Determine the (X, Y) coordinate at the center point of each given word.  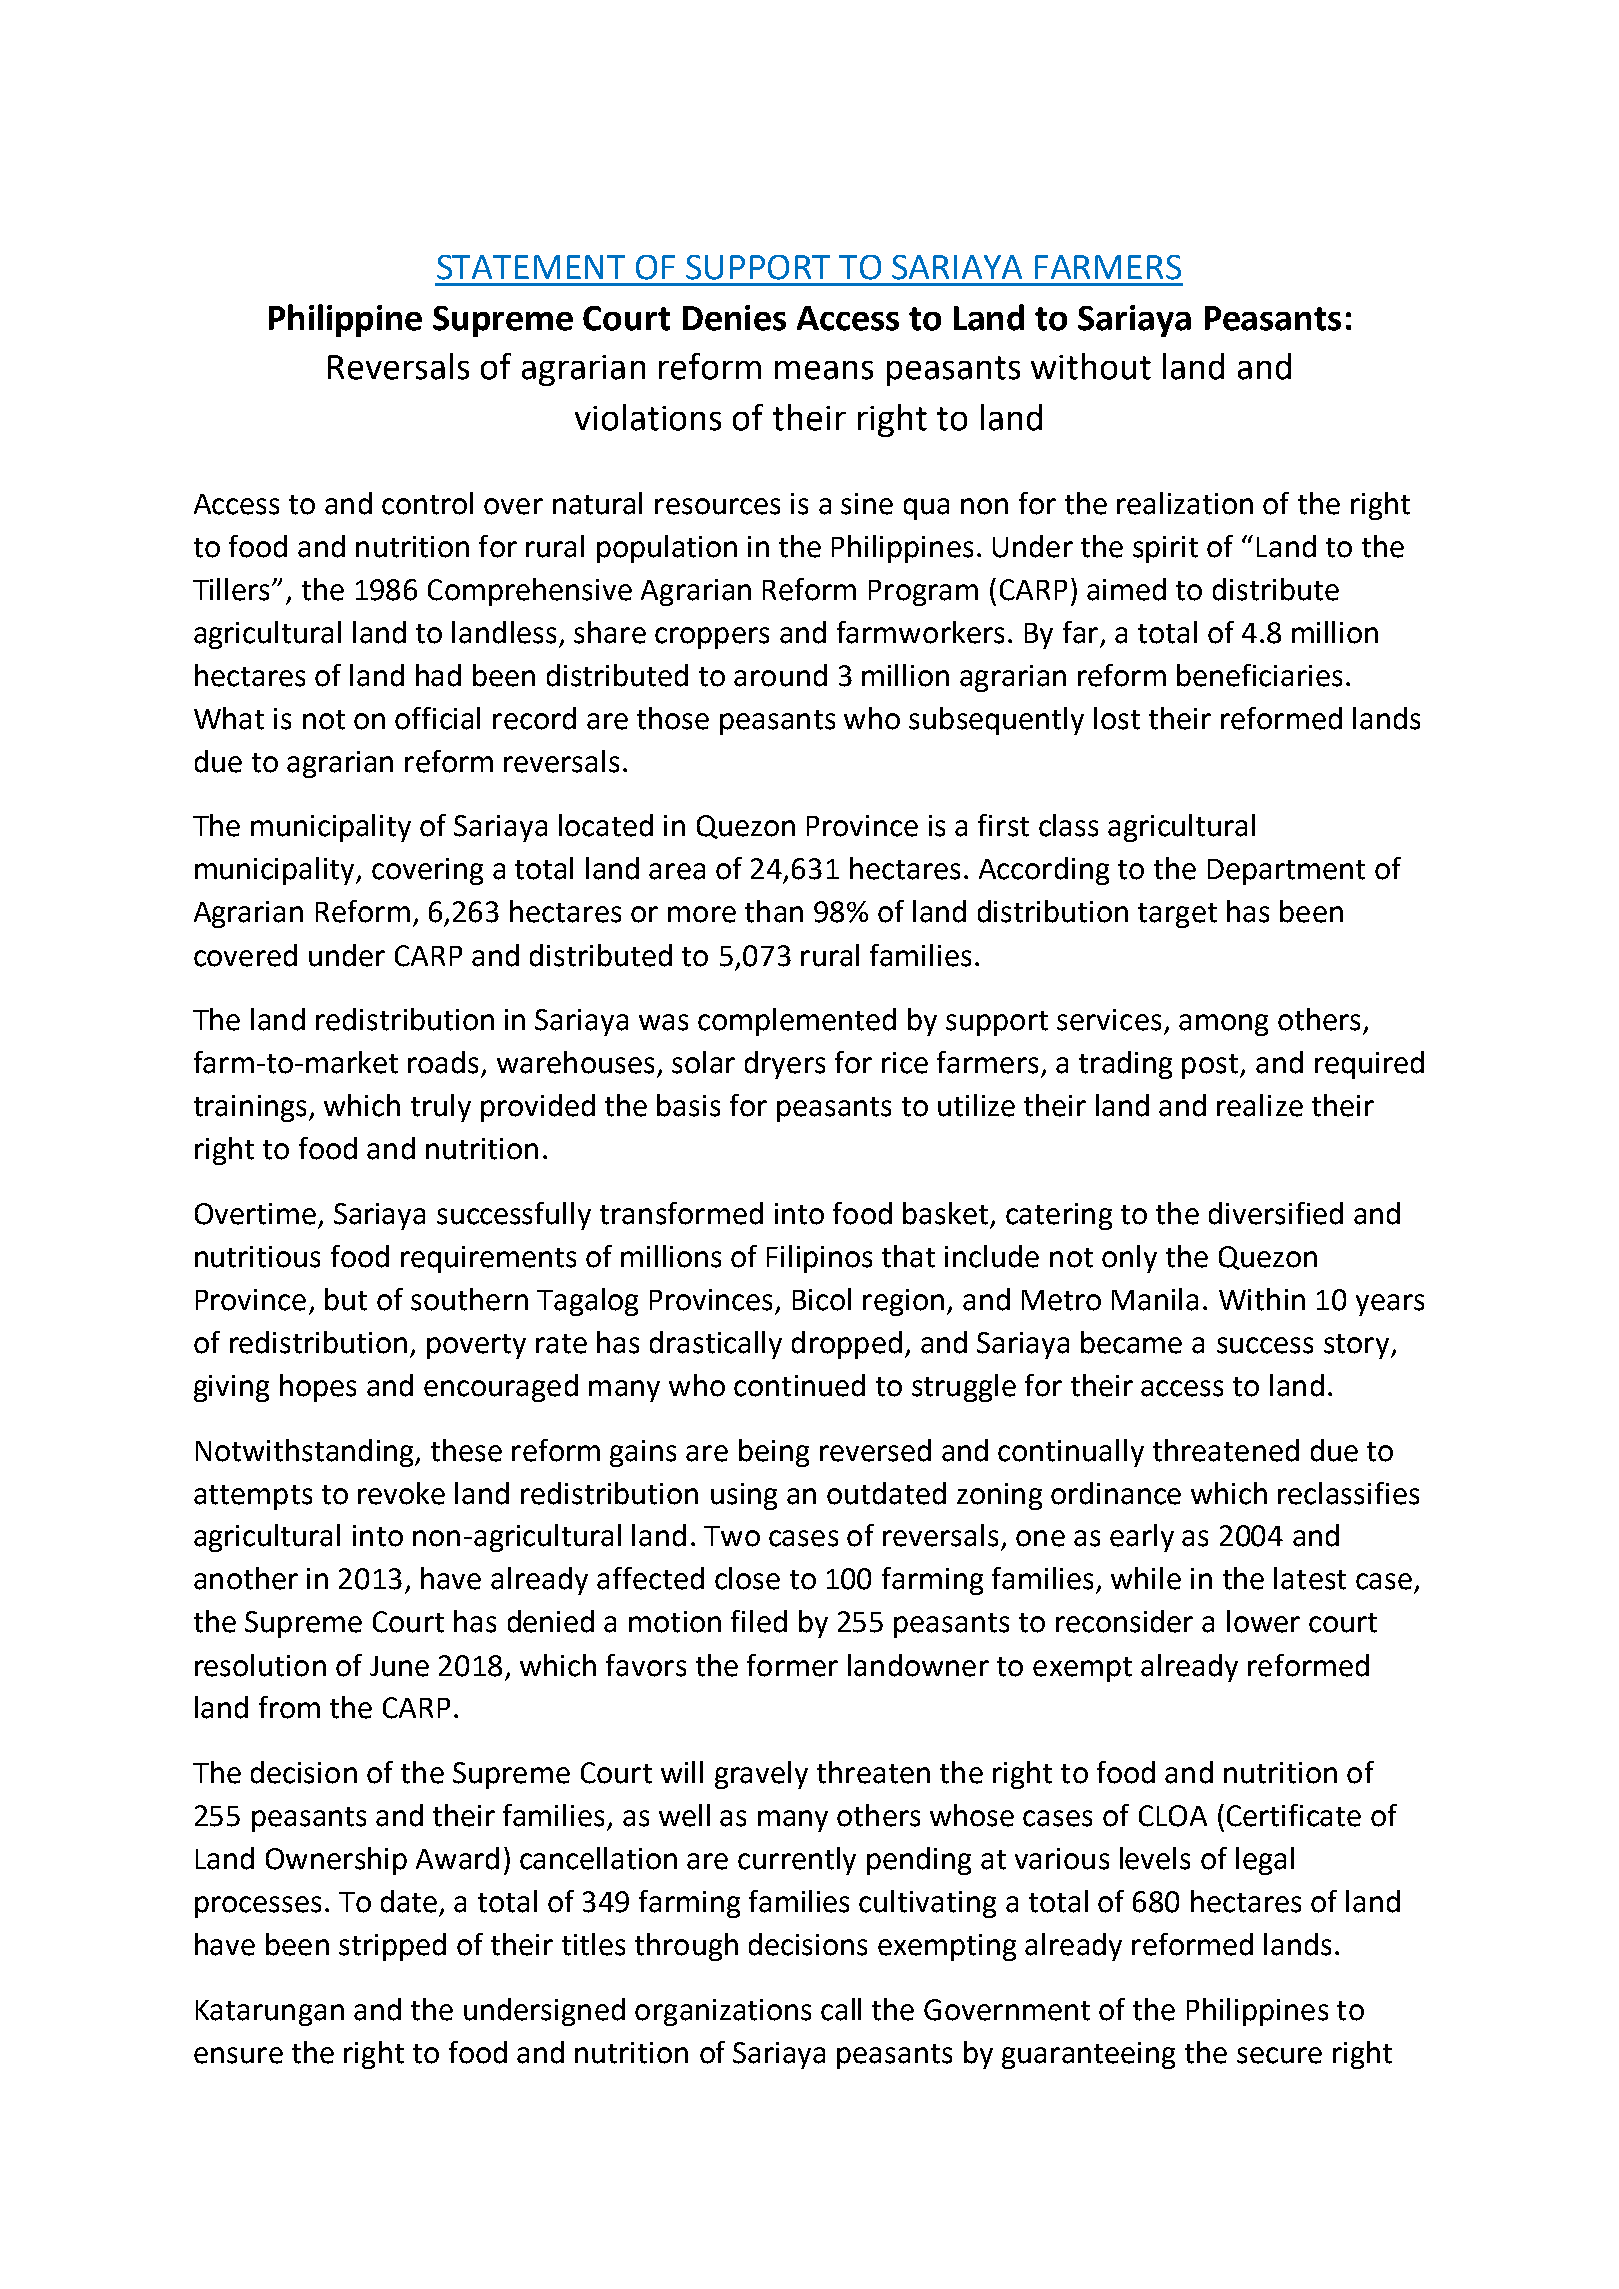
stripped (392, 1947)
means (824, 370)
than (774, 911)
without (1091, 366)
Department (1286, 872)
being (774, 1453)
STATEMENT (531, 267)
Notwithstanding (306, 1453)
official (437, 718)
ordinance (1116, 1493)
